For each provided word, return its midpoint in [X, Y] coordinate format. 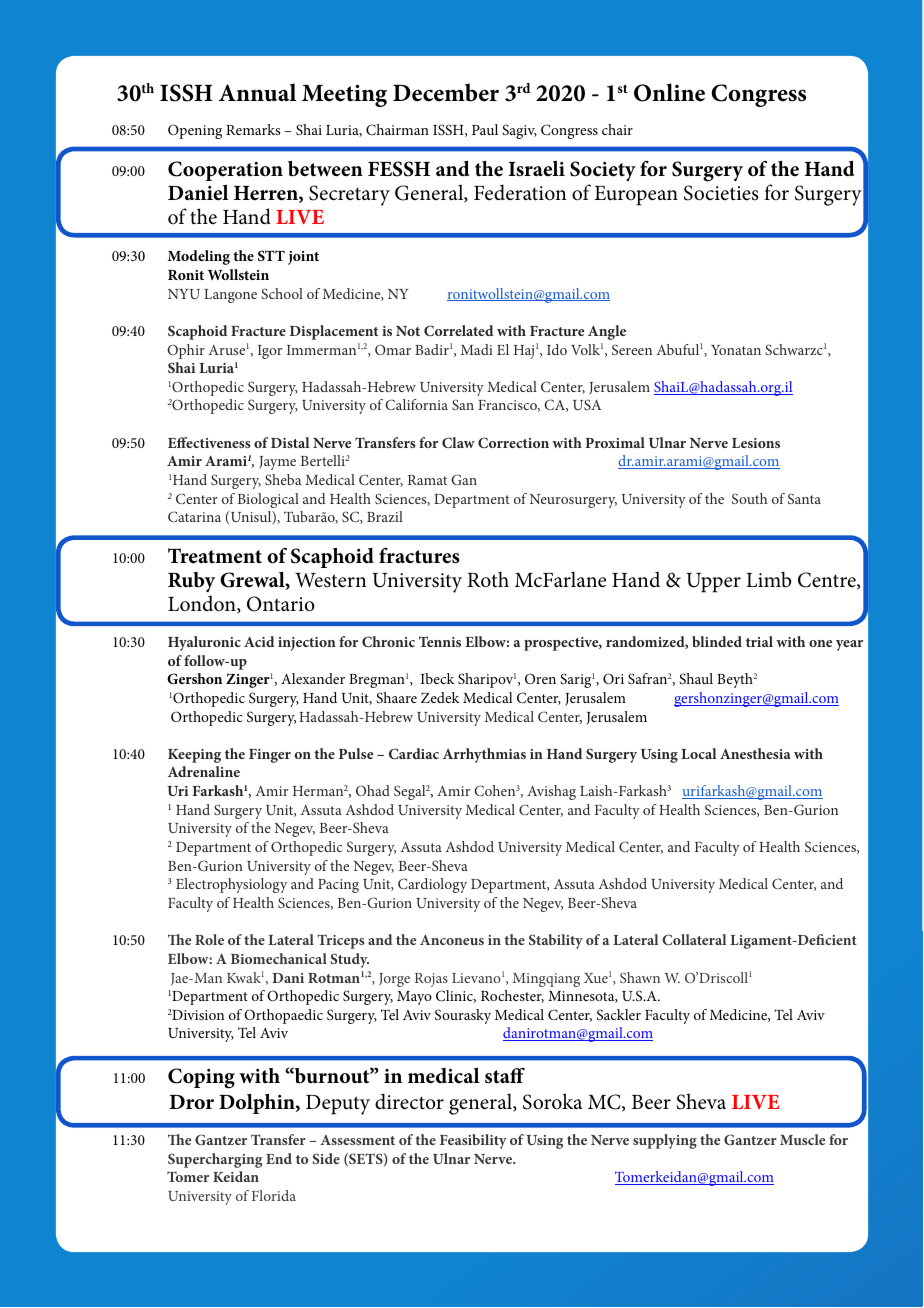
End [279, 1158]
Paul [485, 129]
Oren [540, 678]
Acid [259, 641]
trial [759, 641]
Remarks [253, 129]
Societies [721, 193]
